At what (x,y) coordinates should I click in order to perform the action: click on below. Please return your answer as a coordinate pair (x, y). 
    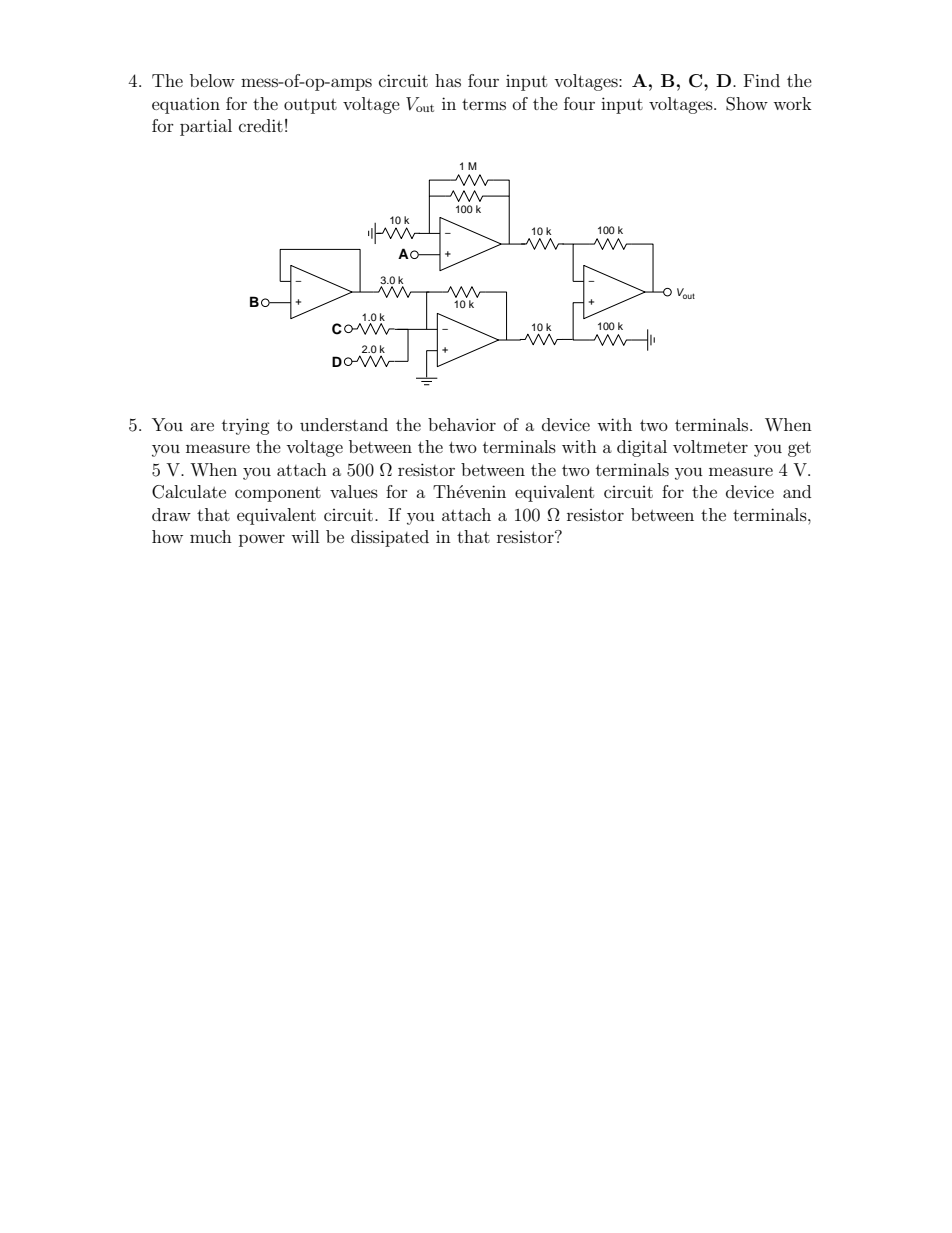
    Looking at the image, I should click on (212, 80).
